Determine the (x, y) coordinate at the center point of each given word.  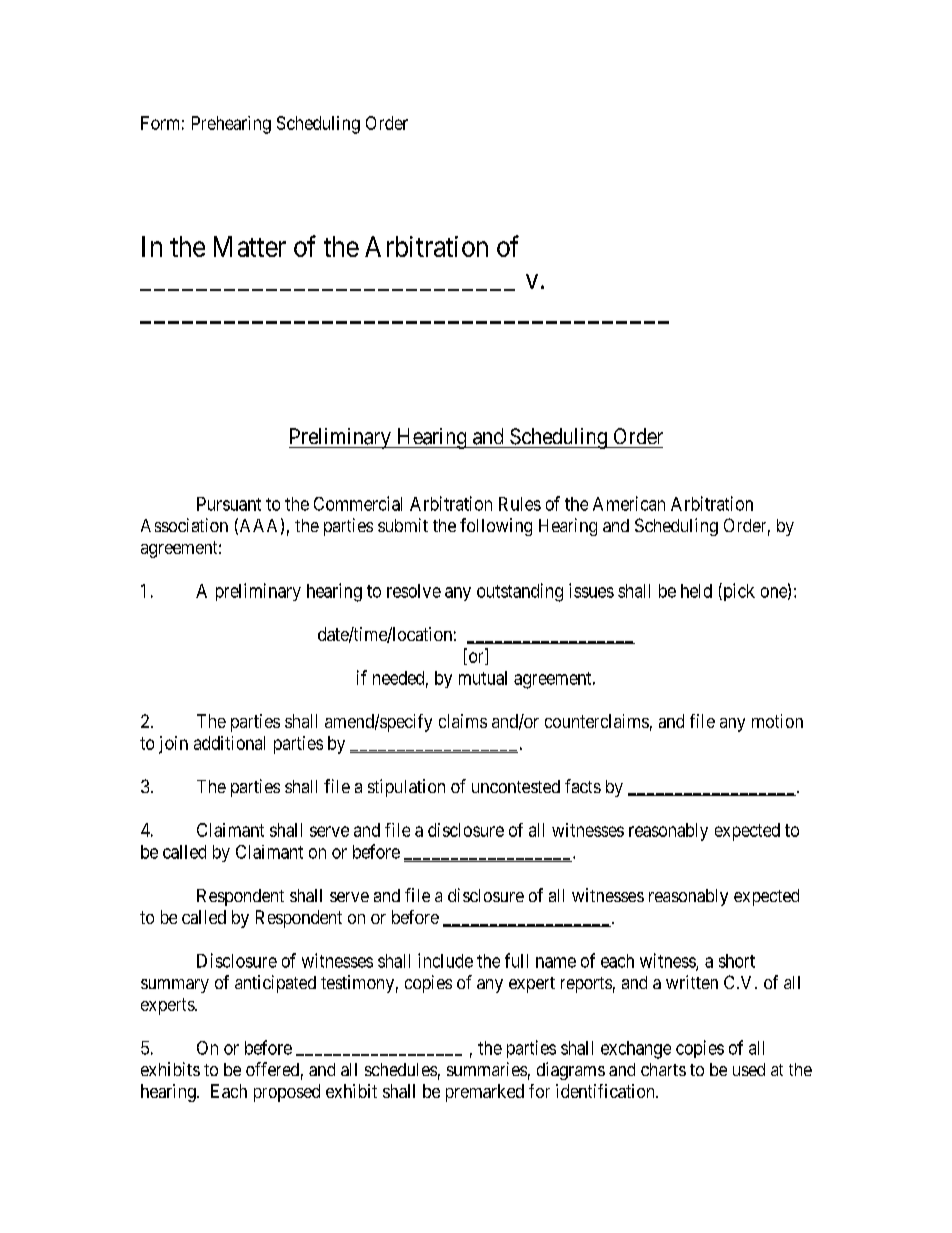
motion (777, 721)
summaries (487, 1069)
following (496, 527)
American (629, 503)
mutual (483, 678)
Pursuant (229, 504)
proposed (287, 1093)
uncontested (516, 786)
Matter (250, 246)
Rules (520, 504)
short (737, 961)
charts (663, 1069)
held (696, 591)
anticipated (275, 984)
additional (229, 743)
